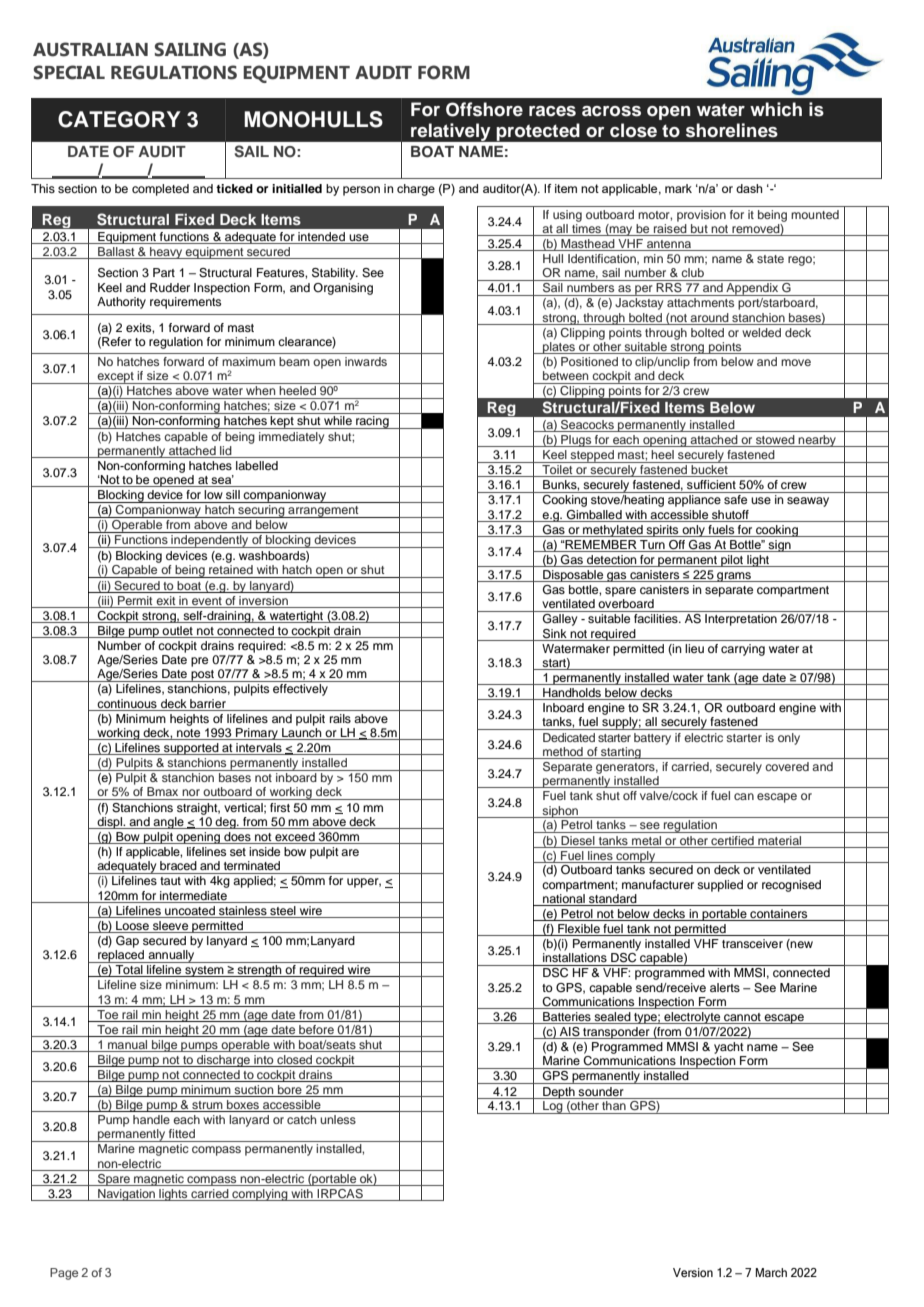 The image size is (924, 1307). I want to click on exceed, so click(295, 838).
